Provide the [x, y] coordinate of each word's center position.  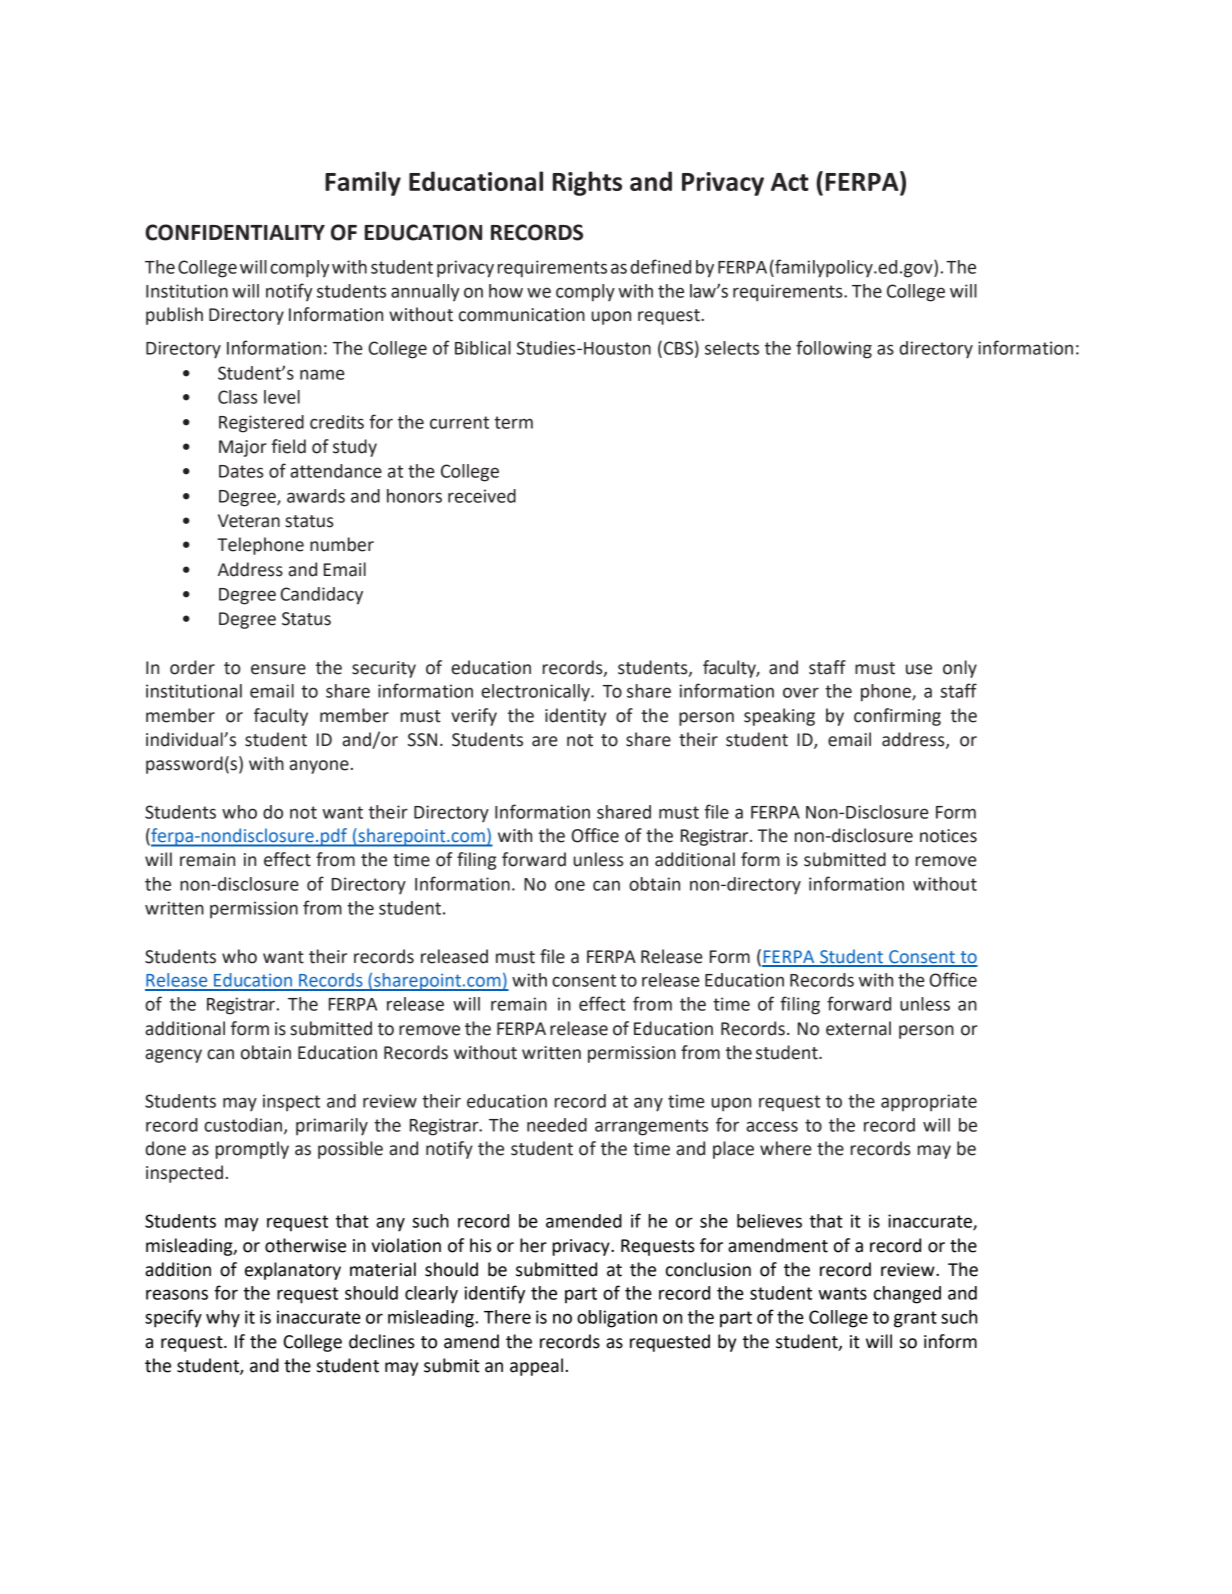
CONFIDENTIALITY [235, 232]
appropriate [929, 1103]
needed [557, 1125]
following [834, 349]
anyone [319, 767]
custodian [243, 1125]
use [919, 669]
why [223, 1319]
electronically [536, 693]
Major [243, 448]
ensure [278, 669]
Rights [587, 183]
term [513, 422]
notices [948, 836]
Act [790, 182]
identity [575, 717]
